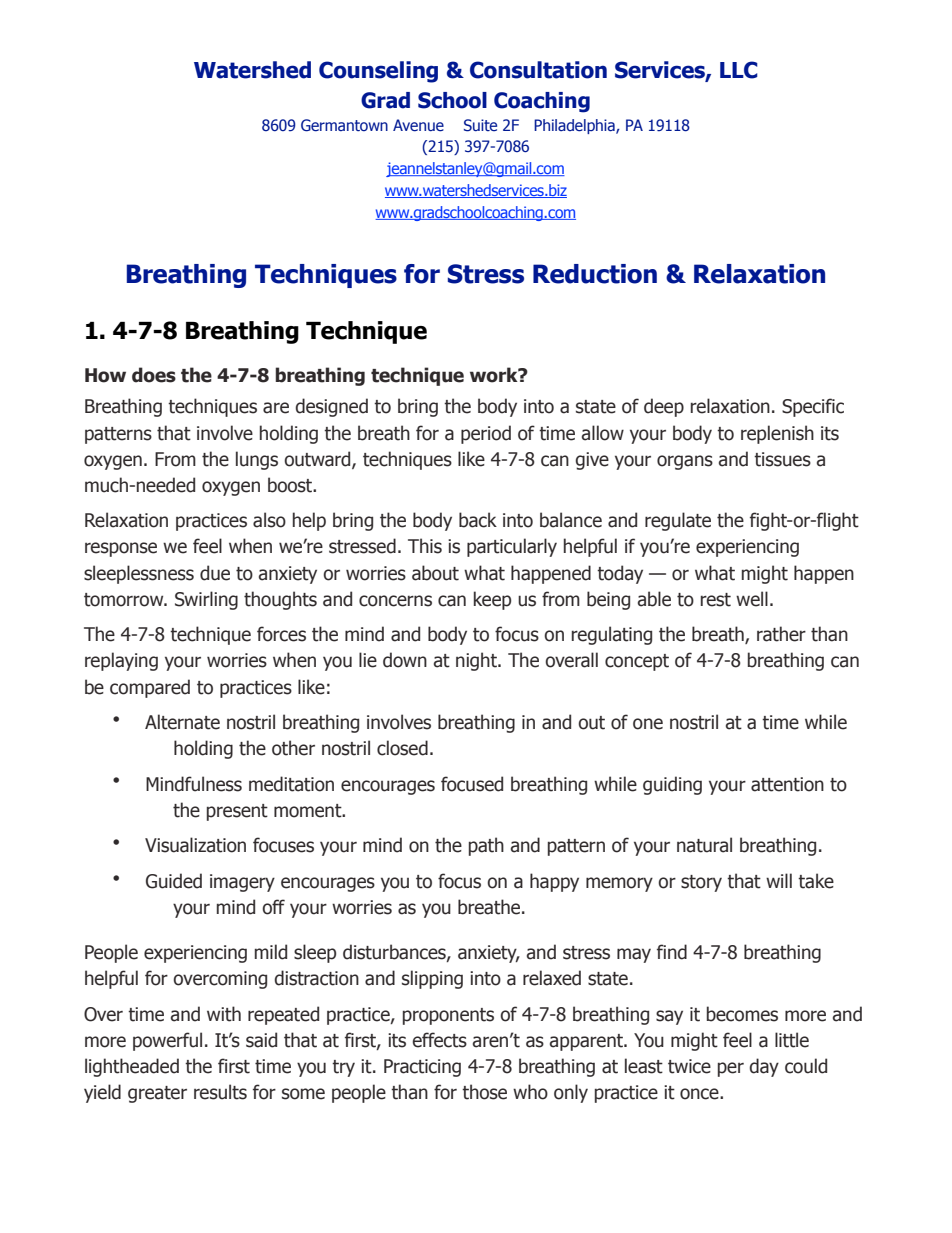  Describe the element at coordinates (480, 125) in the screenshot. I see `Suite` at that location.
